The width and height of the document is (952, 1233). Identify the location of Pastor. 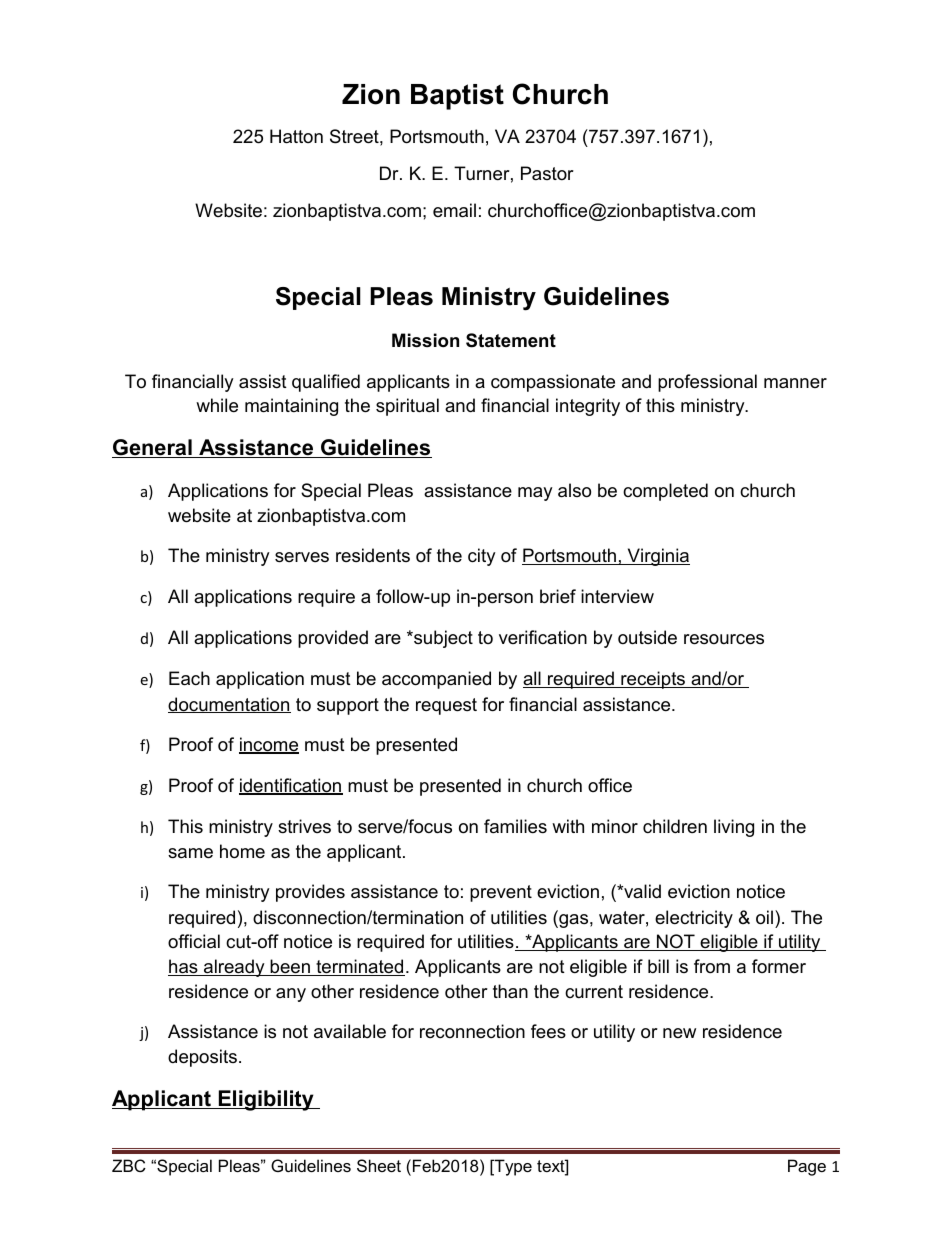
(547, 173).
